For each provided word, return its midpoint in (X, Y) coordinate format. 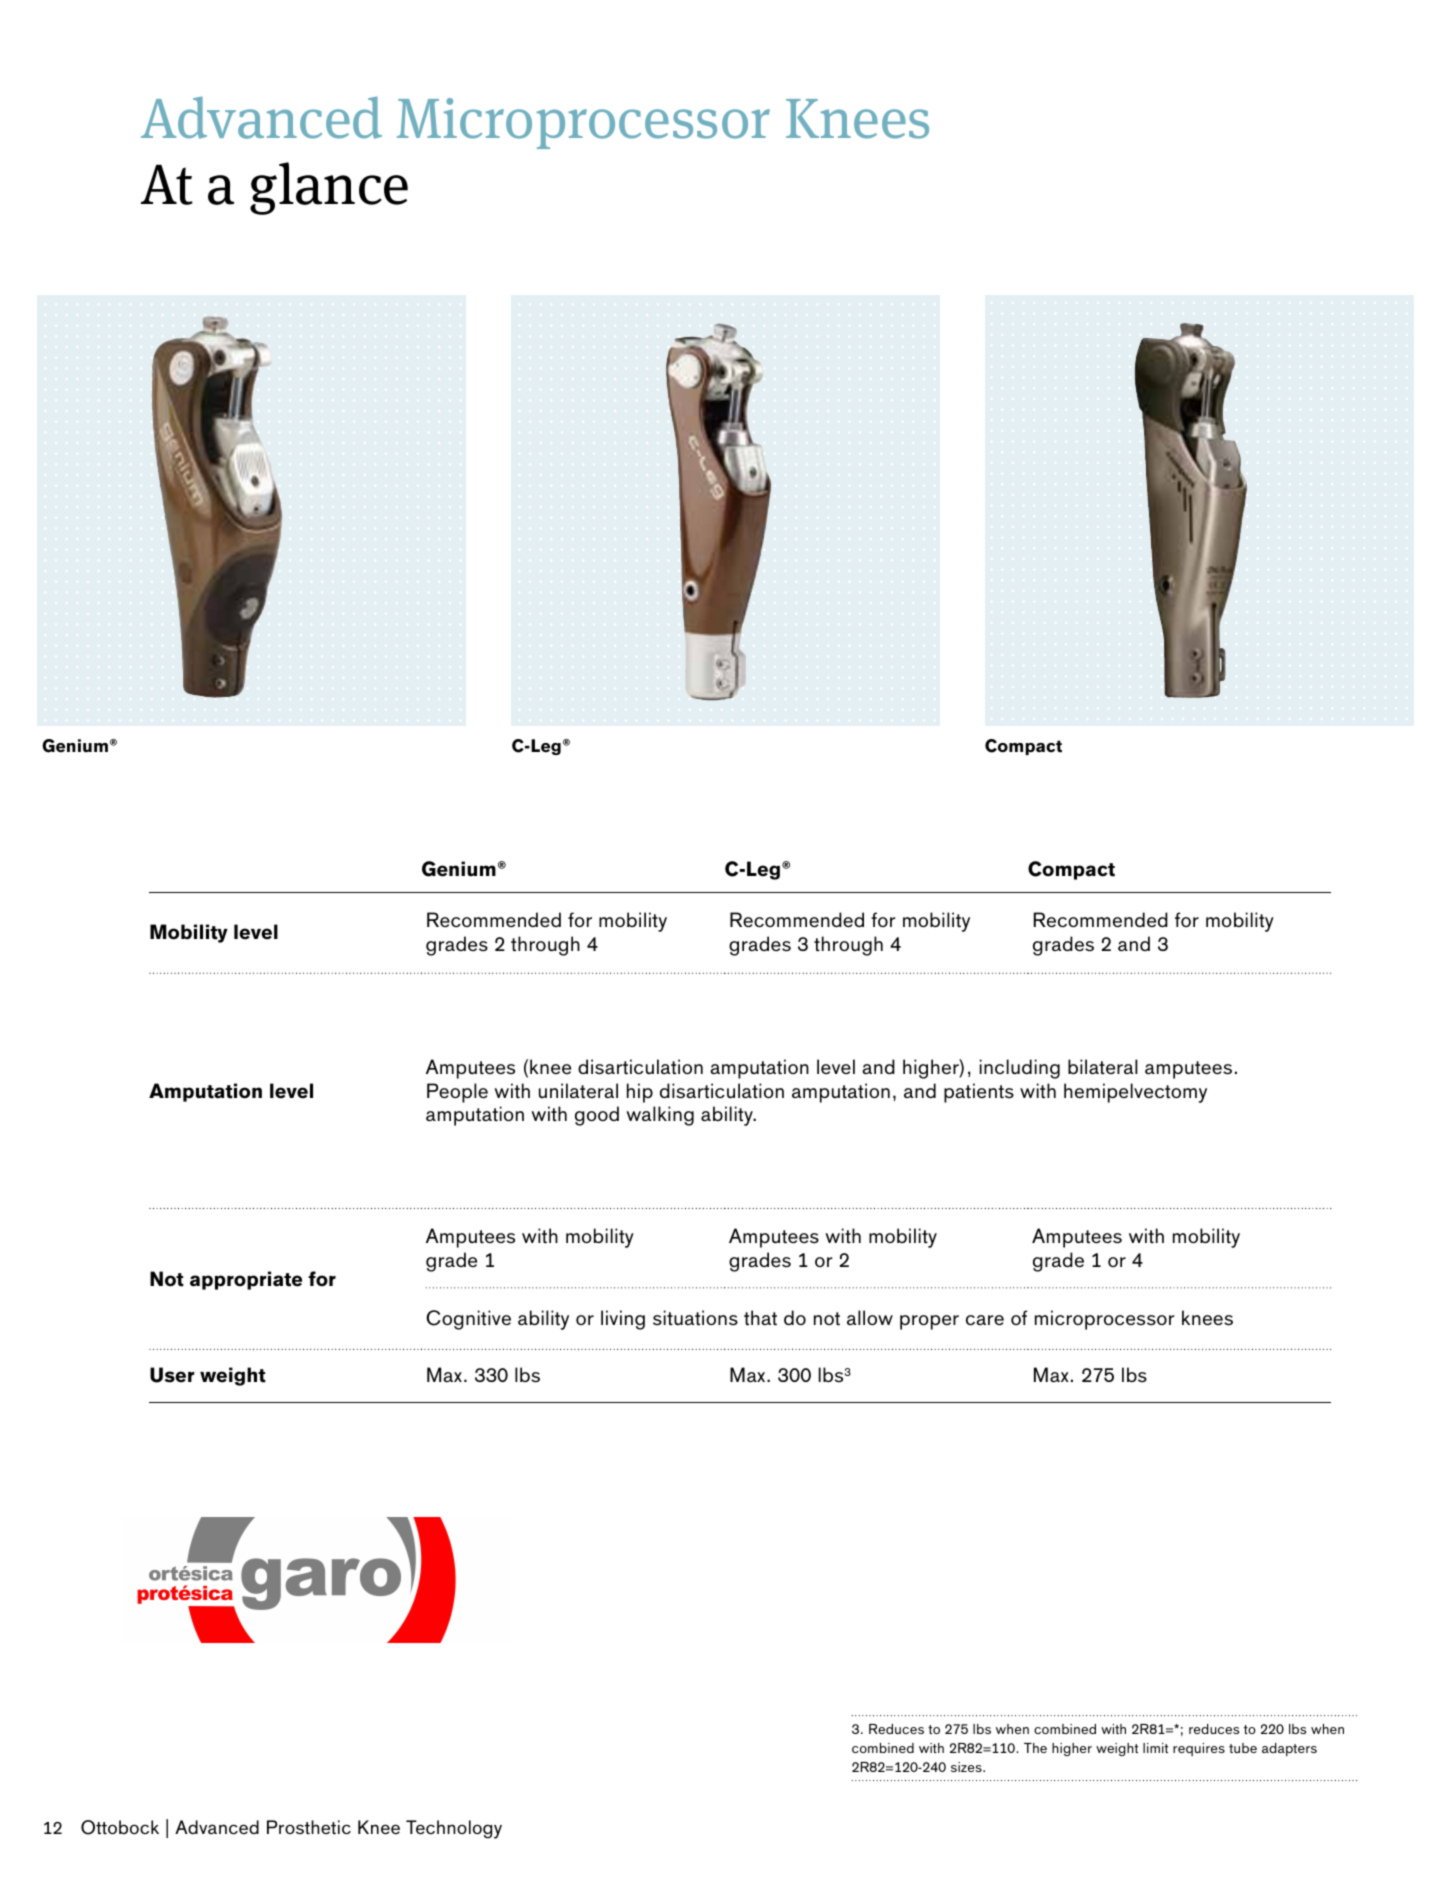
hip (640, 1093)
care (985, 1320)
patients (979, 1093)
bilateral (1103, 1067)
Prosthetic (309, 1827)
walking (660, 1116)
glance (329, 188)
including (1020, 1069)
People (457, 1093)
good (597, 1116)
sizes (967, 1767)
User (172, 1375)
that (760, 1318)
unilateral (578, 1091)
